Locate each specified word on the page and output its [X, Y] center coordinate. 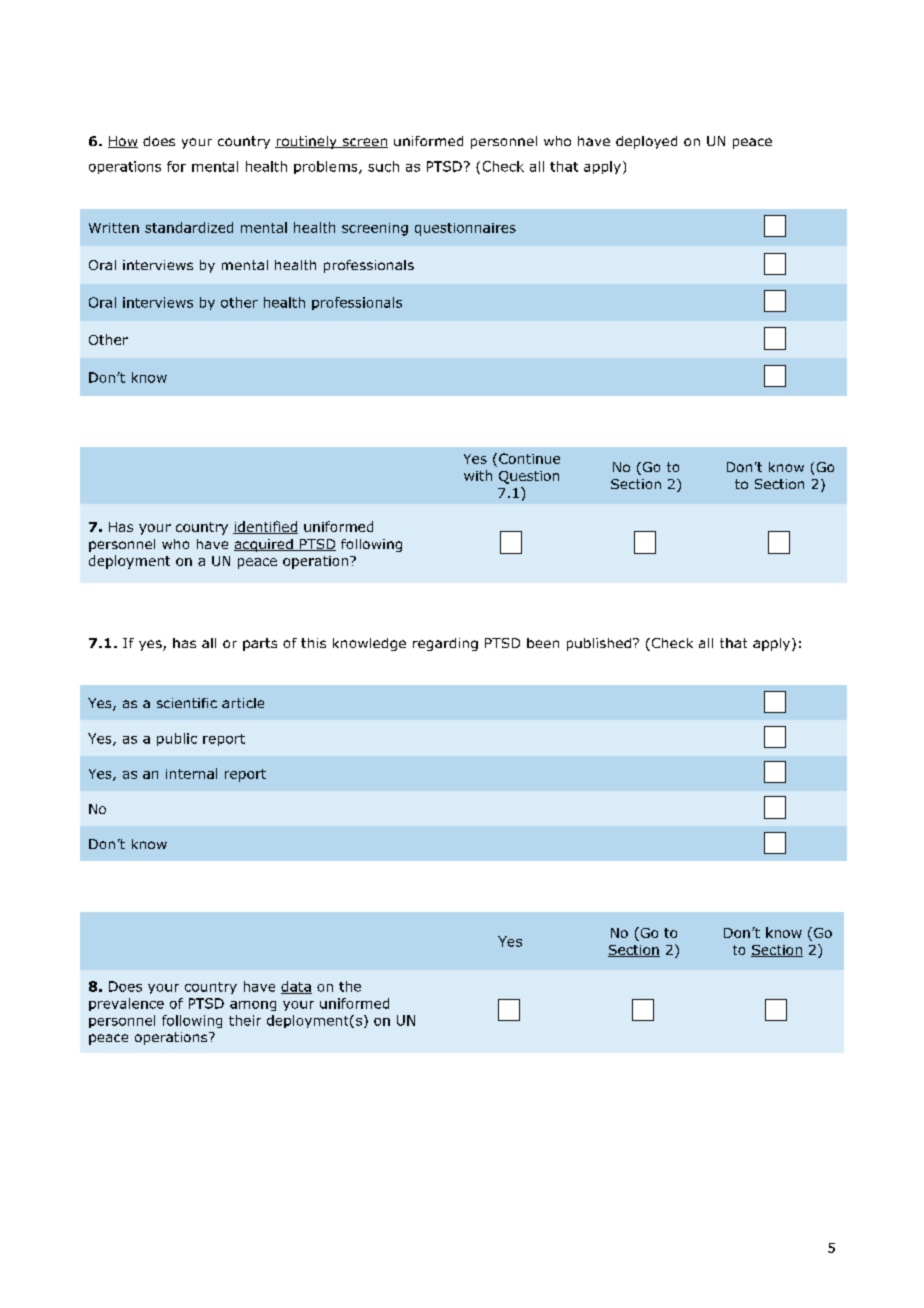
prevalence [126, 1004]
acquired [264, 545]
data [296, 987]
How [123, 142]
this [313, 643]
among [253, 1006]
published [599, 644]
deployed [646, 142]
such [383, 166]
